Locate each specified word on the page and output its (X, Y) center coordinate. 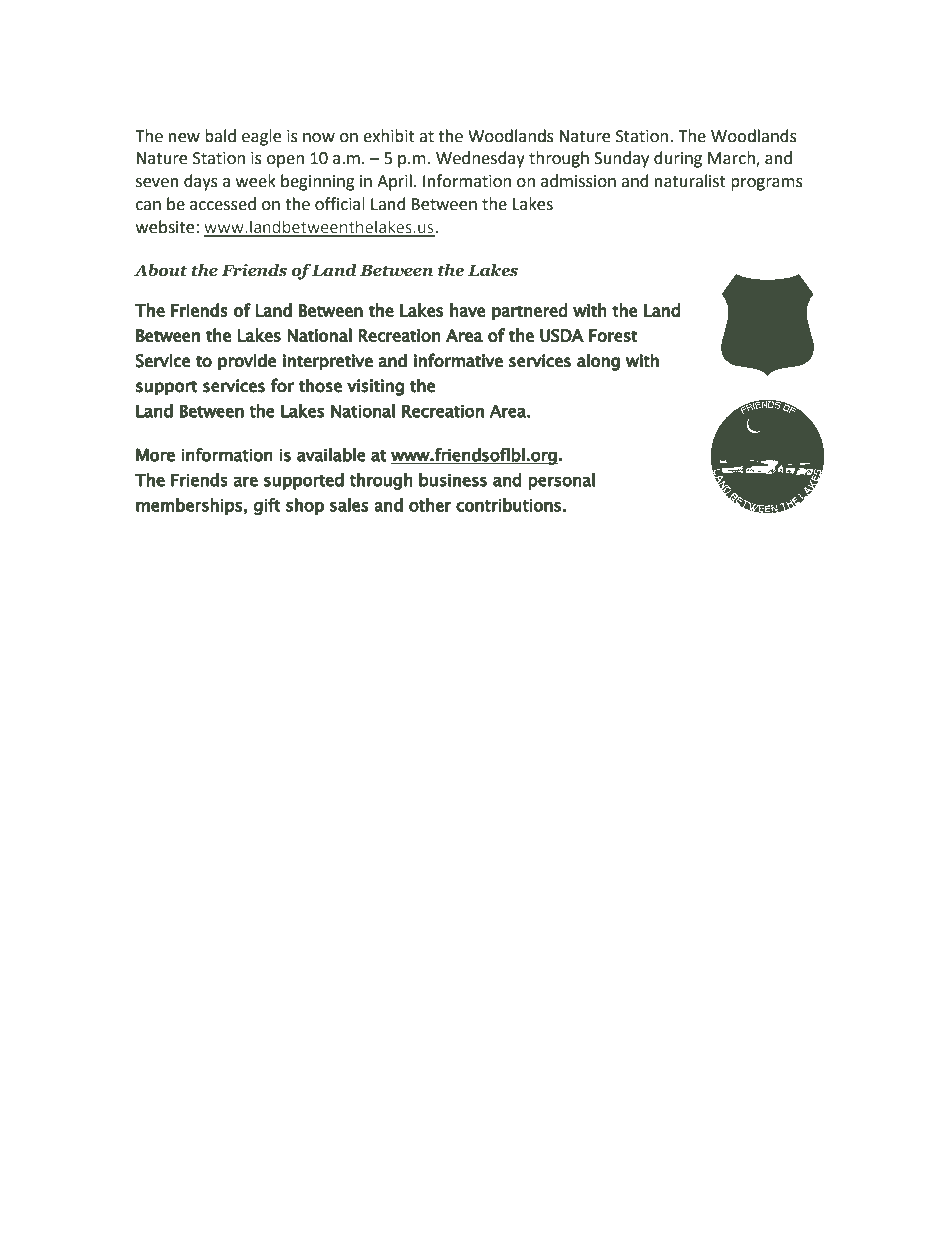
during (678, 159)
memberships (189, 506)
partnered (530, 311)
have (468, 310)
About (160, 270)
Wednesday (480, 159)
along (598, 362)
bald (220, 136)
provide (247, 362)
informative (458, 360)
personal (561, 481)
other (430, 505)
